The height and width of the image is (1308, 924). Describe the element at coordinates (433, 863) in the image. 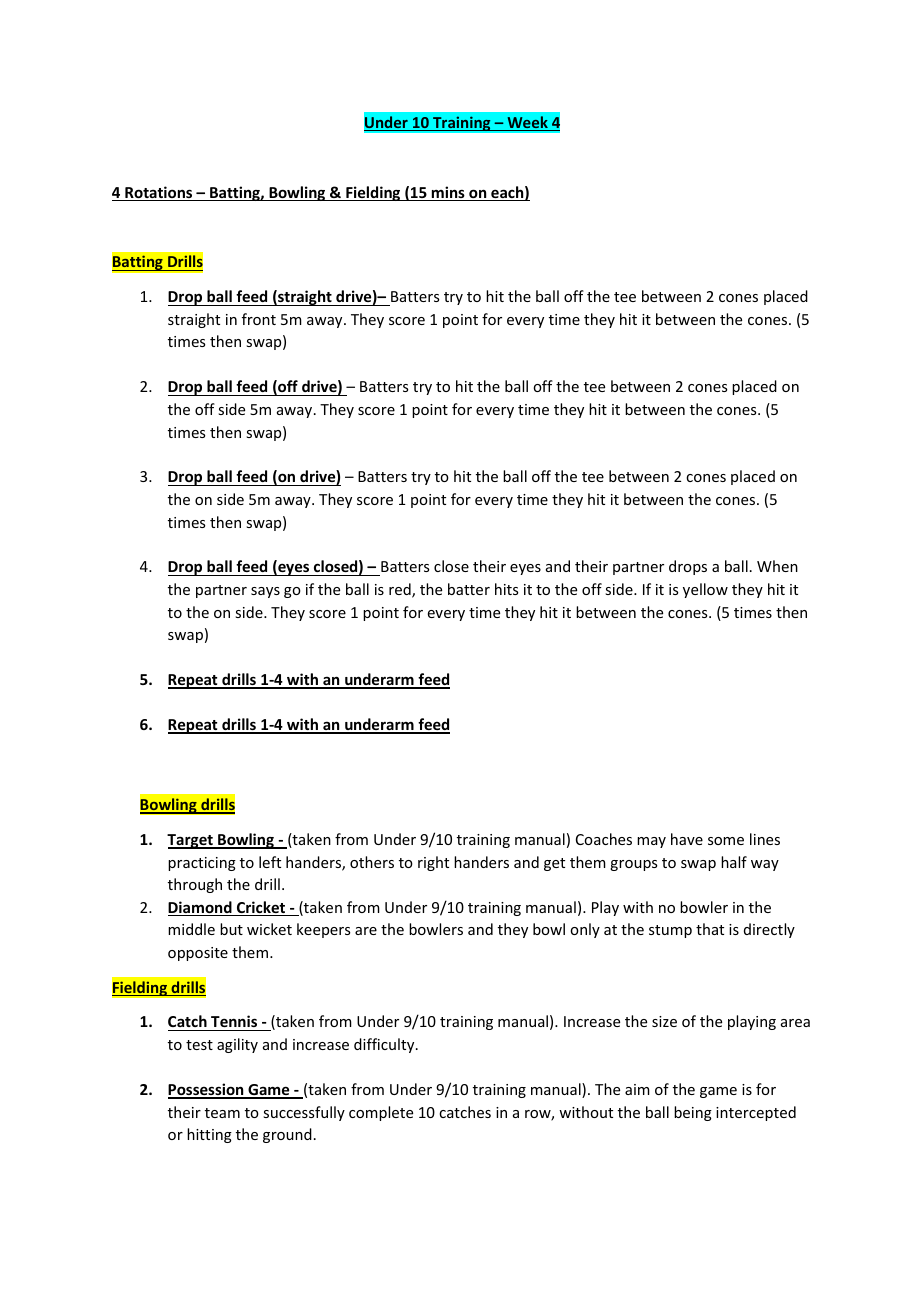

I see `right` at that location.
